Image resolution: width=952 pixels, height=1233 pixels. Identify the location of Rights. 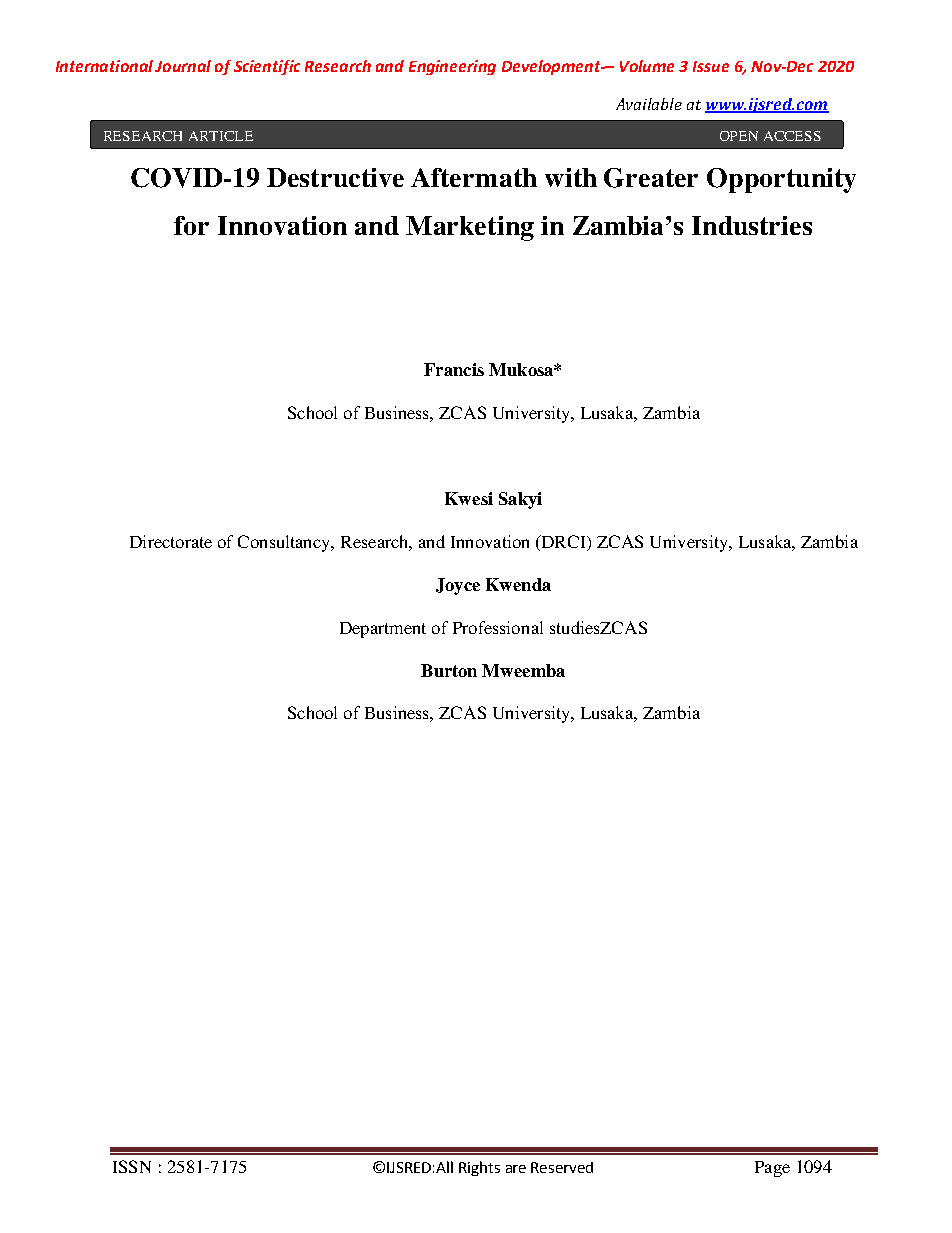
(479, 1168).
